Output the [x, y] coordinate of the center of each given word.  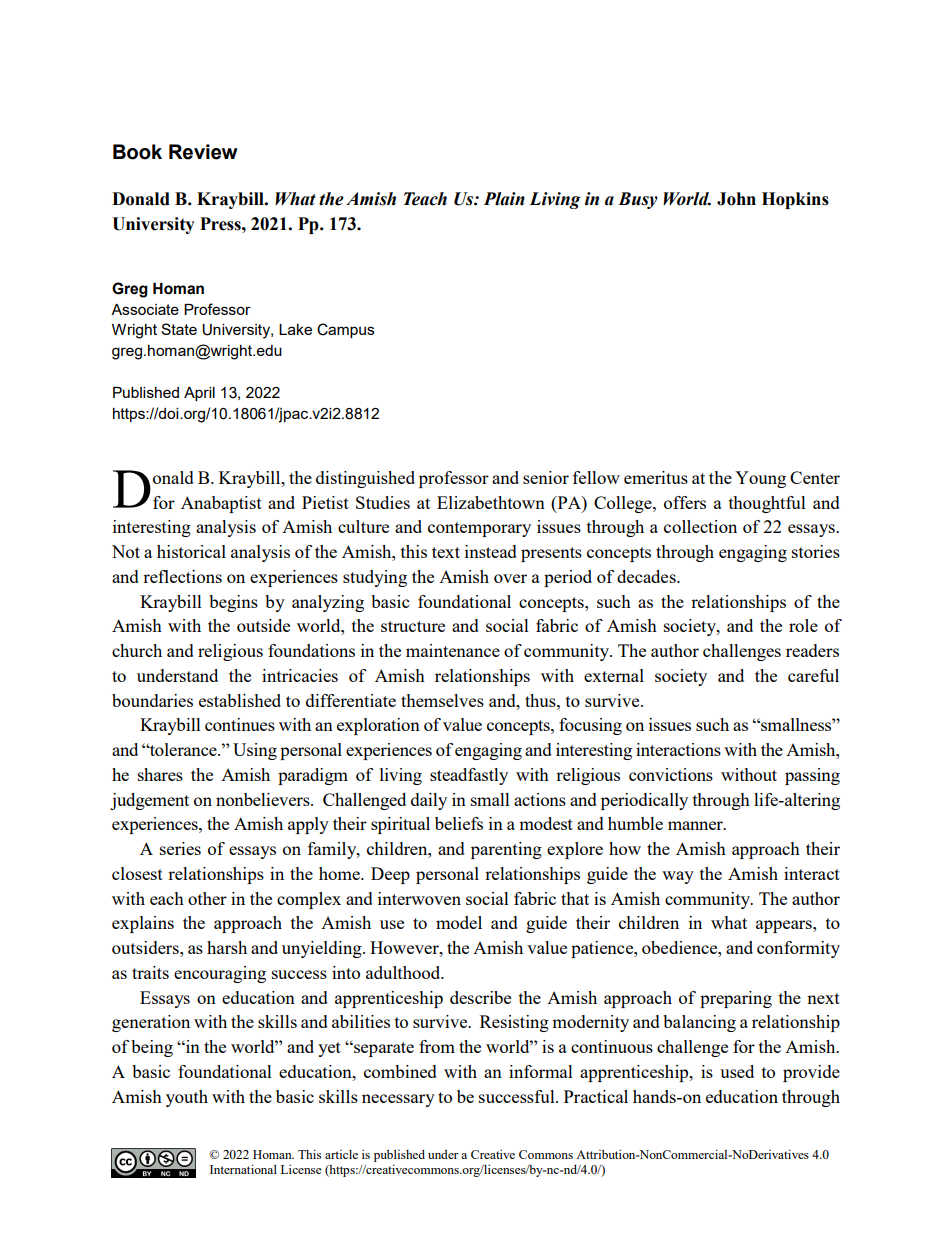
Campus [346, 330]
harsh [227, 947]
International [243, 1169]
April [199, 394]
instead [491, 551]
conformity [798, 949]
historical [191, 551]
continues [240, 724]
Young [760, 479]
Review [203, 152]
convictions [671, 774]
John [736, 199]
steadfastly [469, 776]
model [459, 922]
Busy [638, 200]
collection [700, 526]
